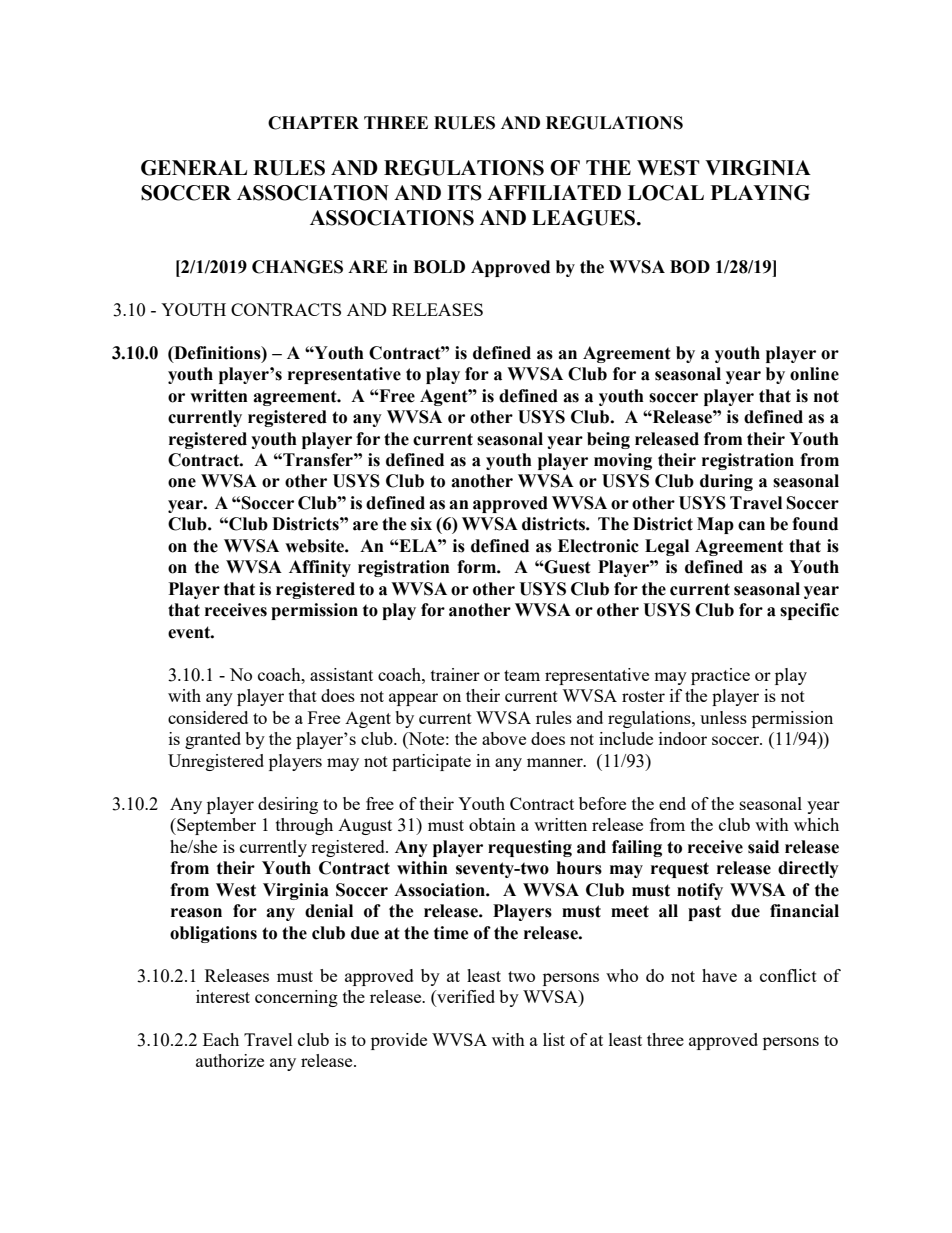 The image size is (952, 1233). I want to click on LOCAL, so click(666, 193).
